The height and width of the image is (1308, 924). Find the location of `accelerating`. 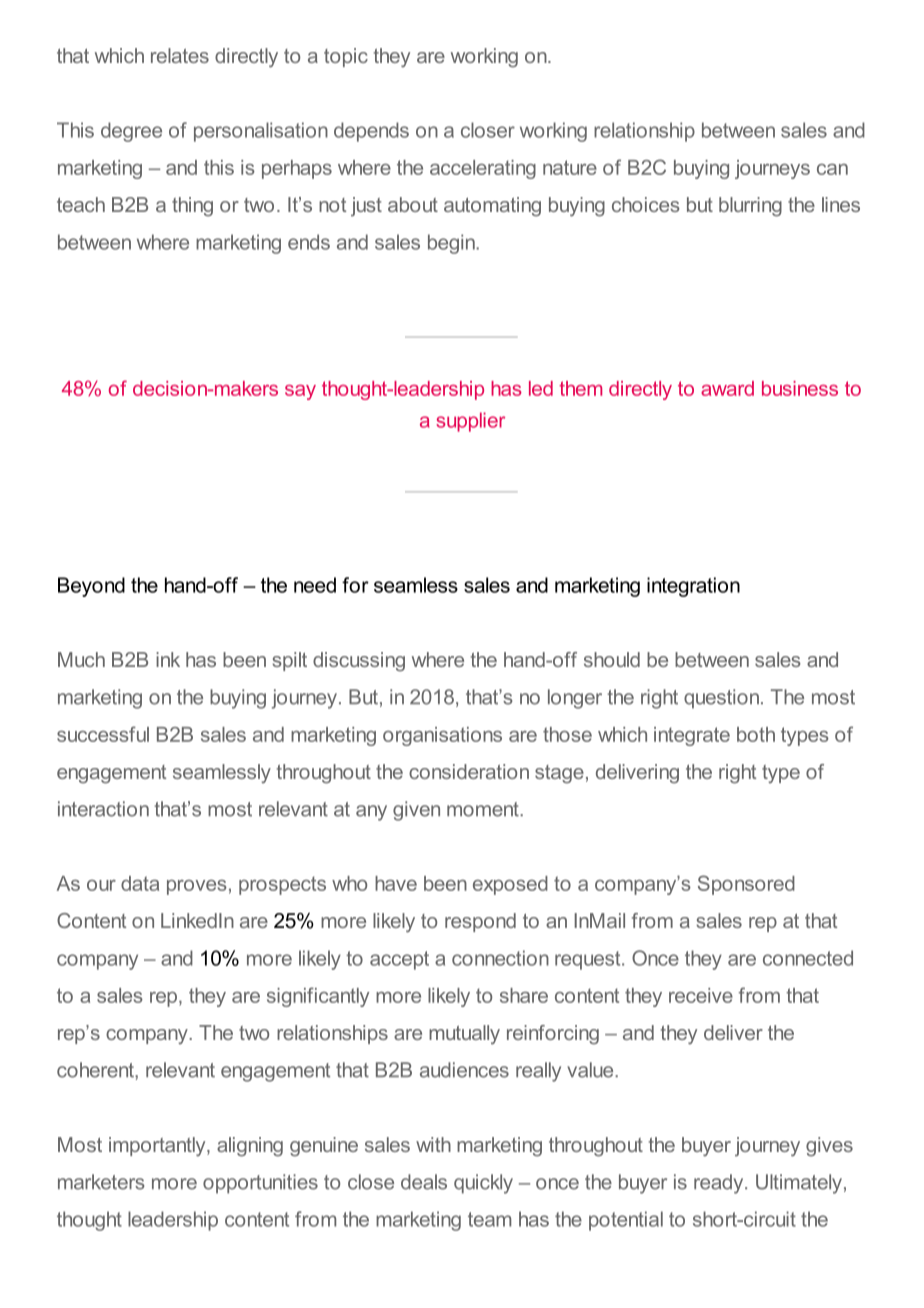

accelerating is located at coordinates (483, 169).
